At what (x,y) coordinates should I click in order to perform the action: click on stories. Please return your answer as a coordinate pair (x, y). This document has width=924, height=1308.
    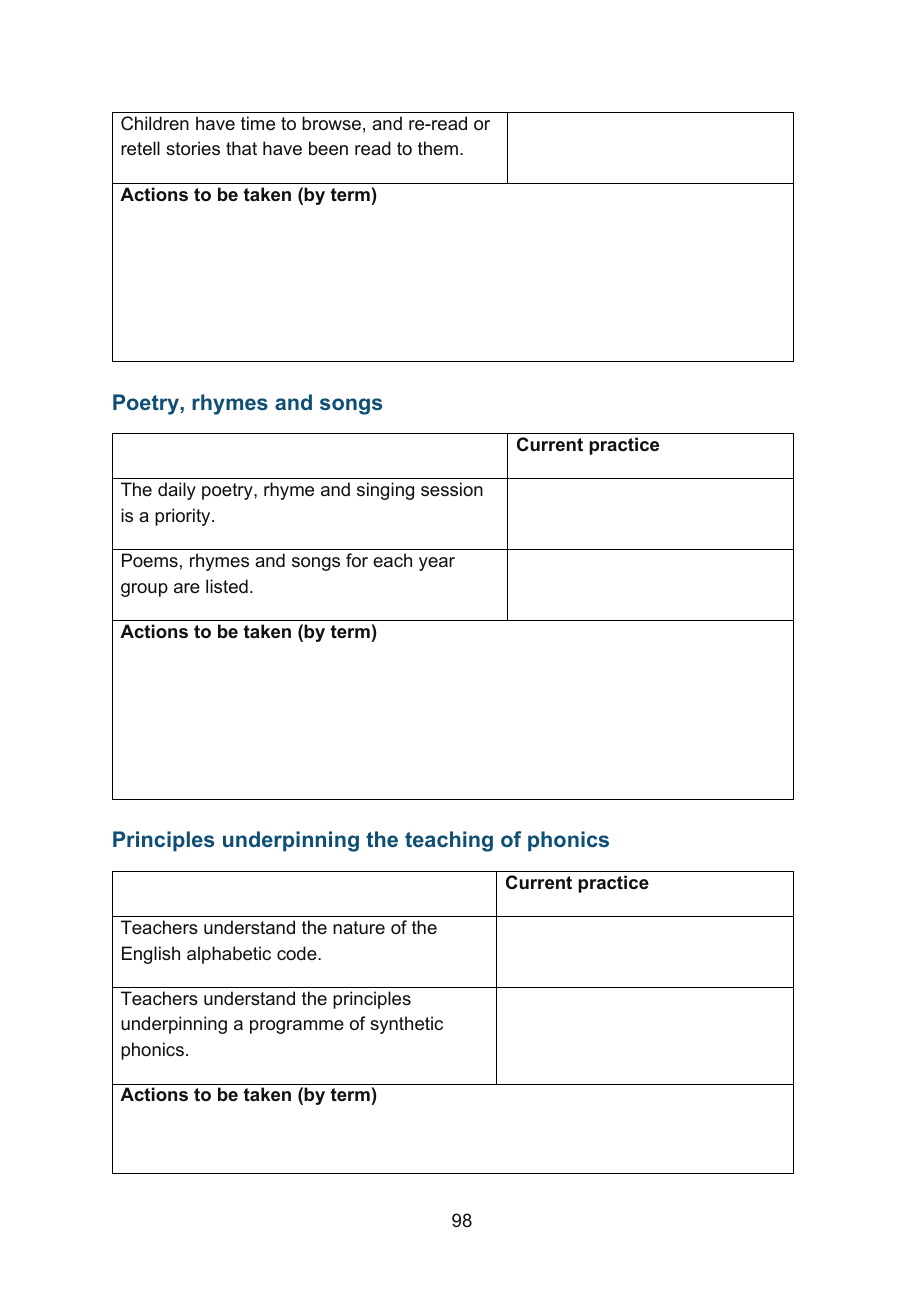
    Looking at the image, I should click on (193, 148).
